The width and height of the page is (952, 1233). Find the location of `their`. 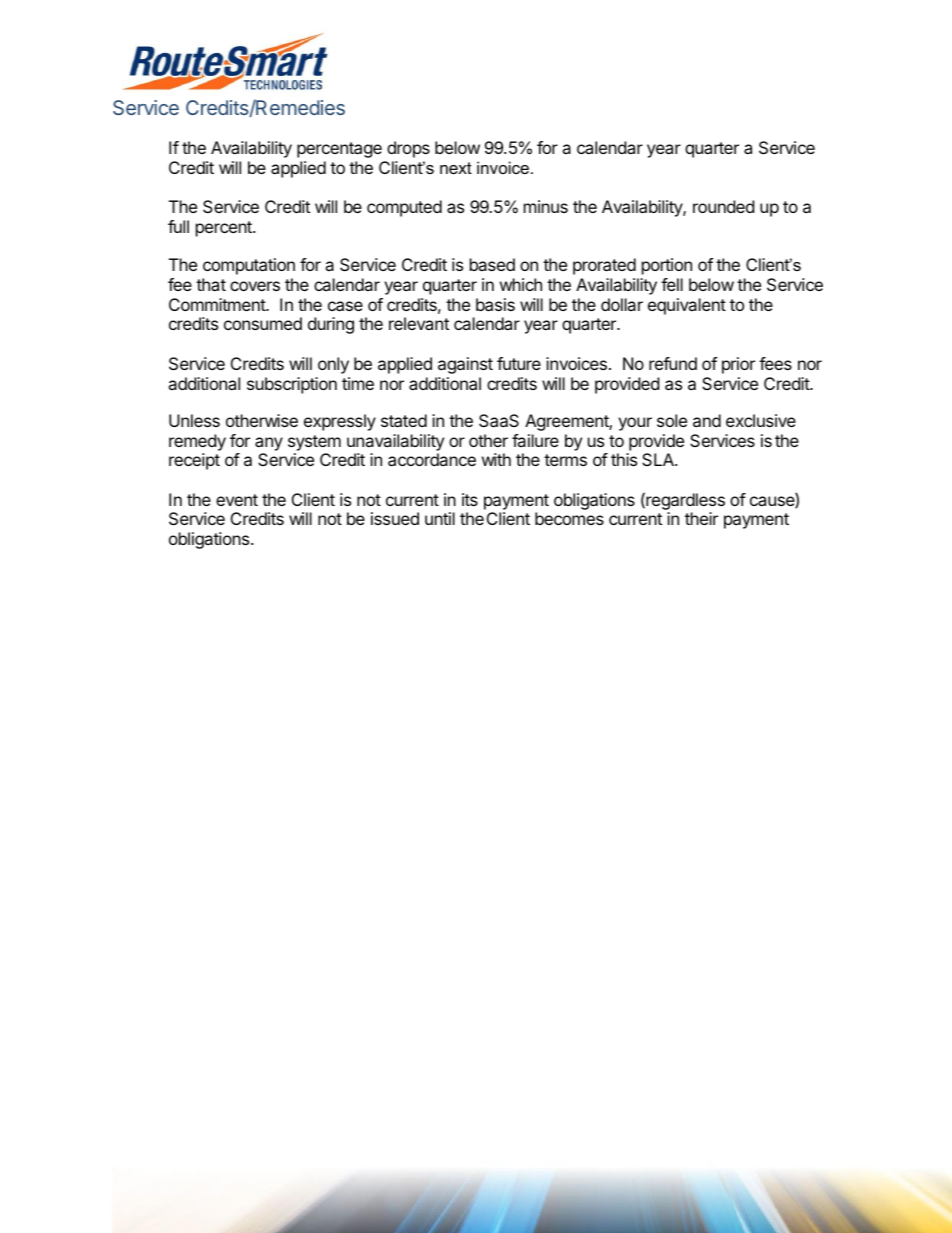

their is located at coordinates (701, 518).
